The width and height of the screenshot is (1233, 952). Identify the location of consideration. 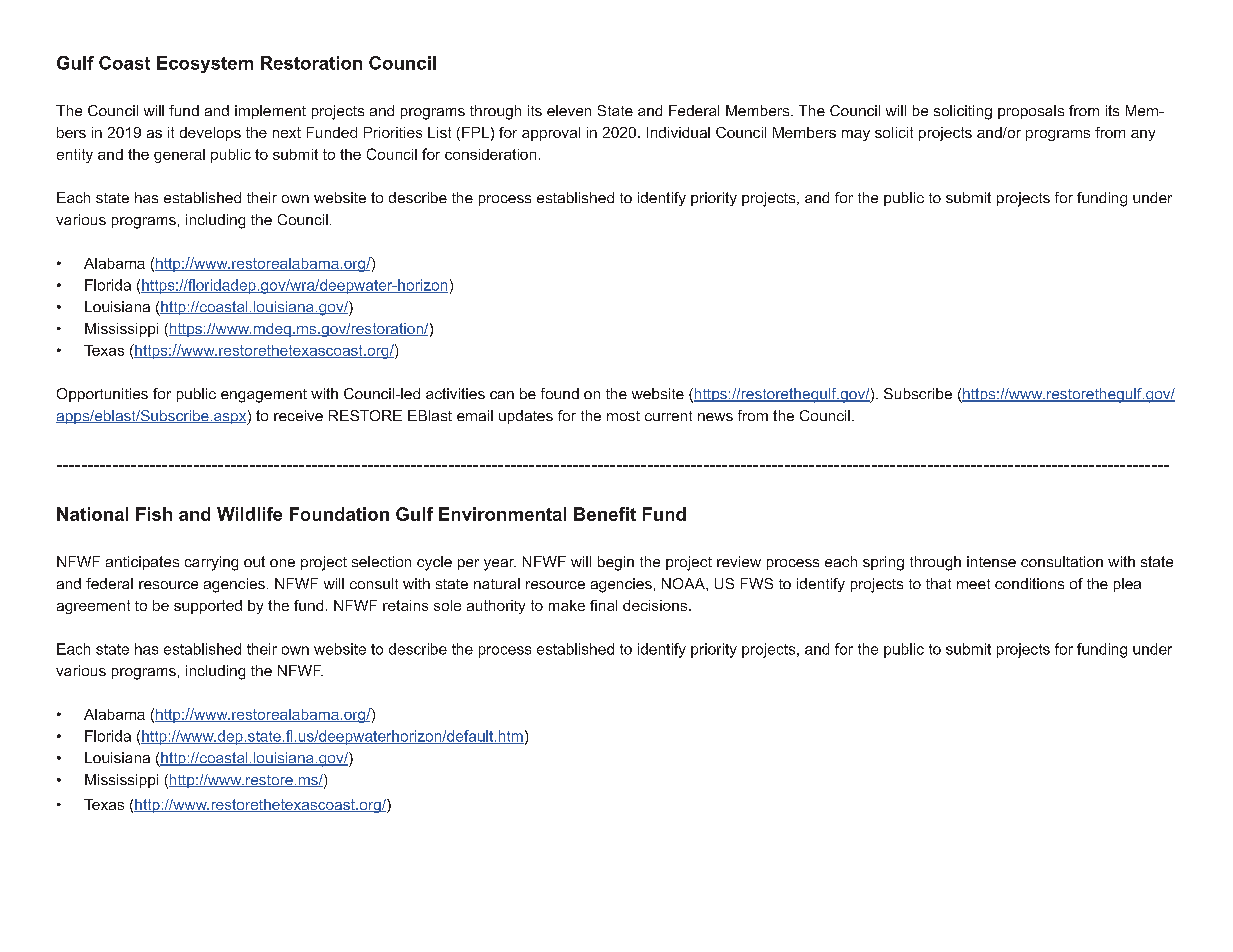
(490, 154).
